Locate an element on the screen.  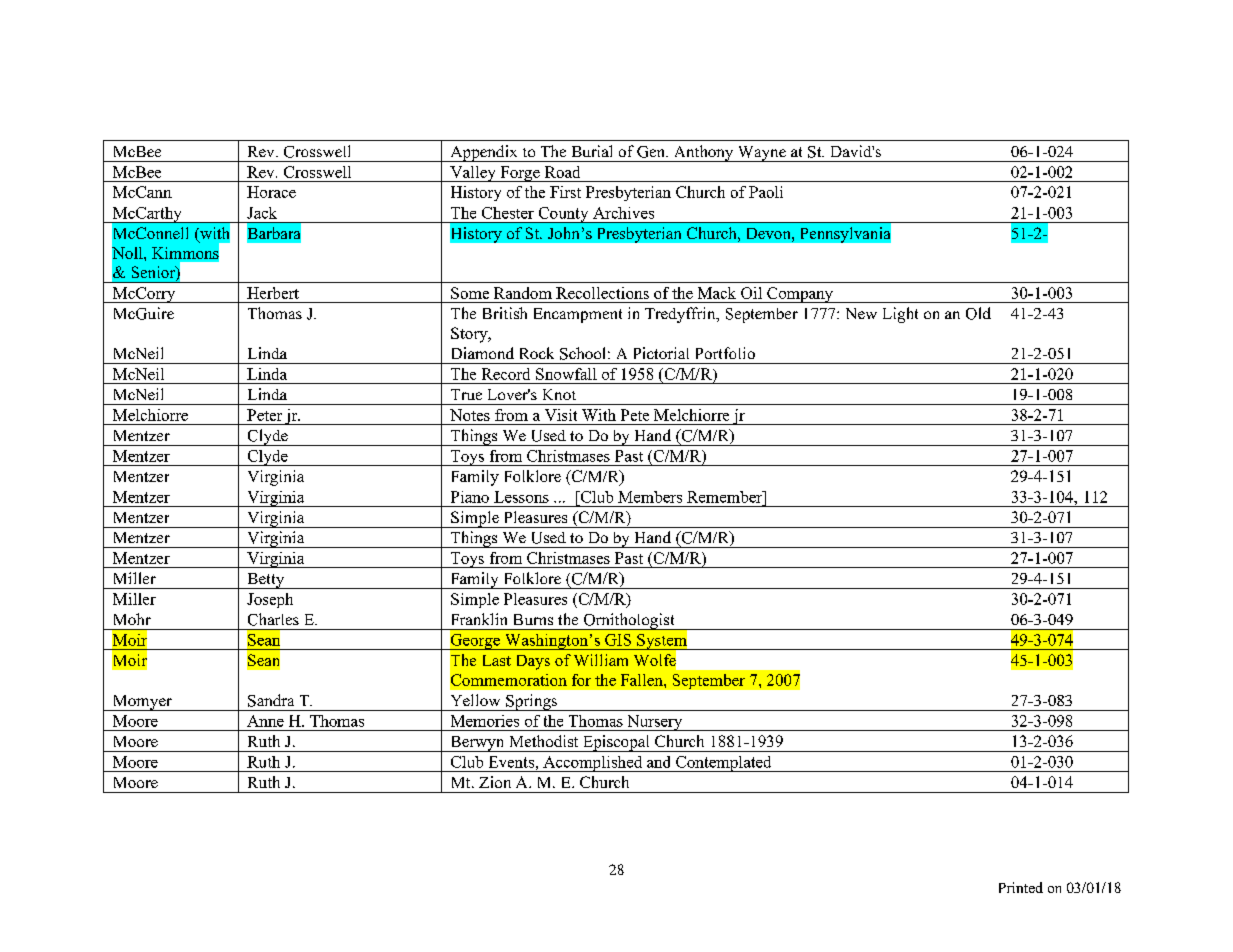
Zion is located at coordinates (495, 782).
